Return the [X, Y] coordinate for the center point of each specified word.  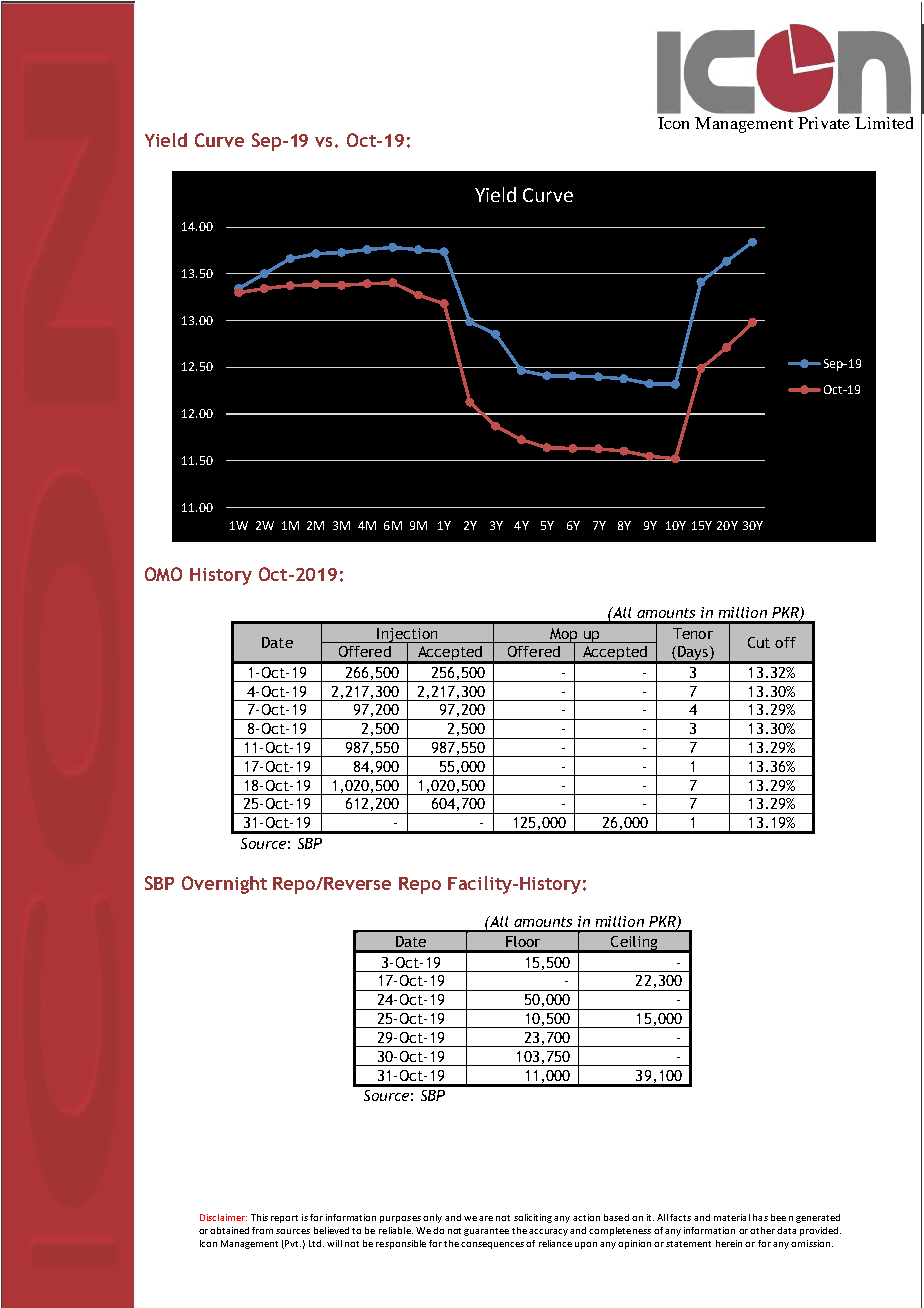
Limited [884, 123]
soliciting [533, 1218]
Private [824, 123]
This [259, 1217]
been [782, 1217]
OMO [163, 574]
